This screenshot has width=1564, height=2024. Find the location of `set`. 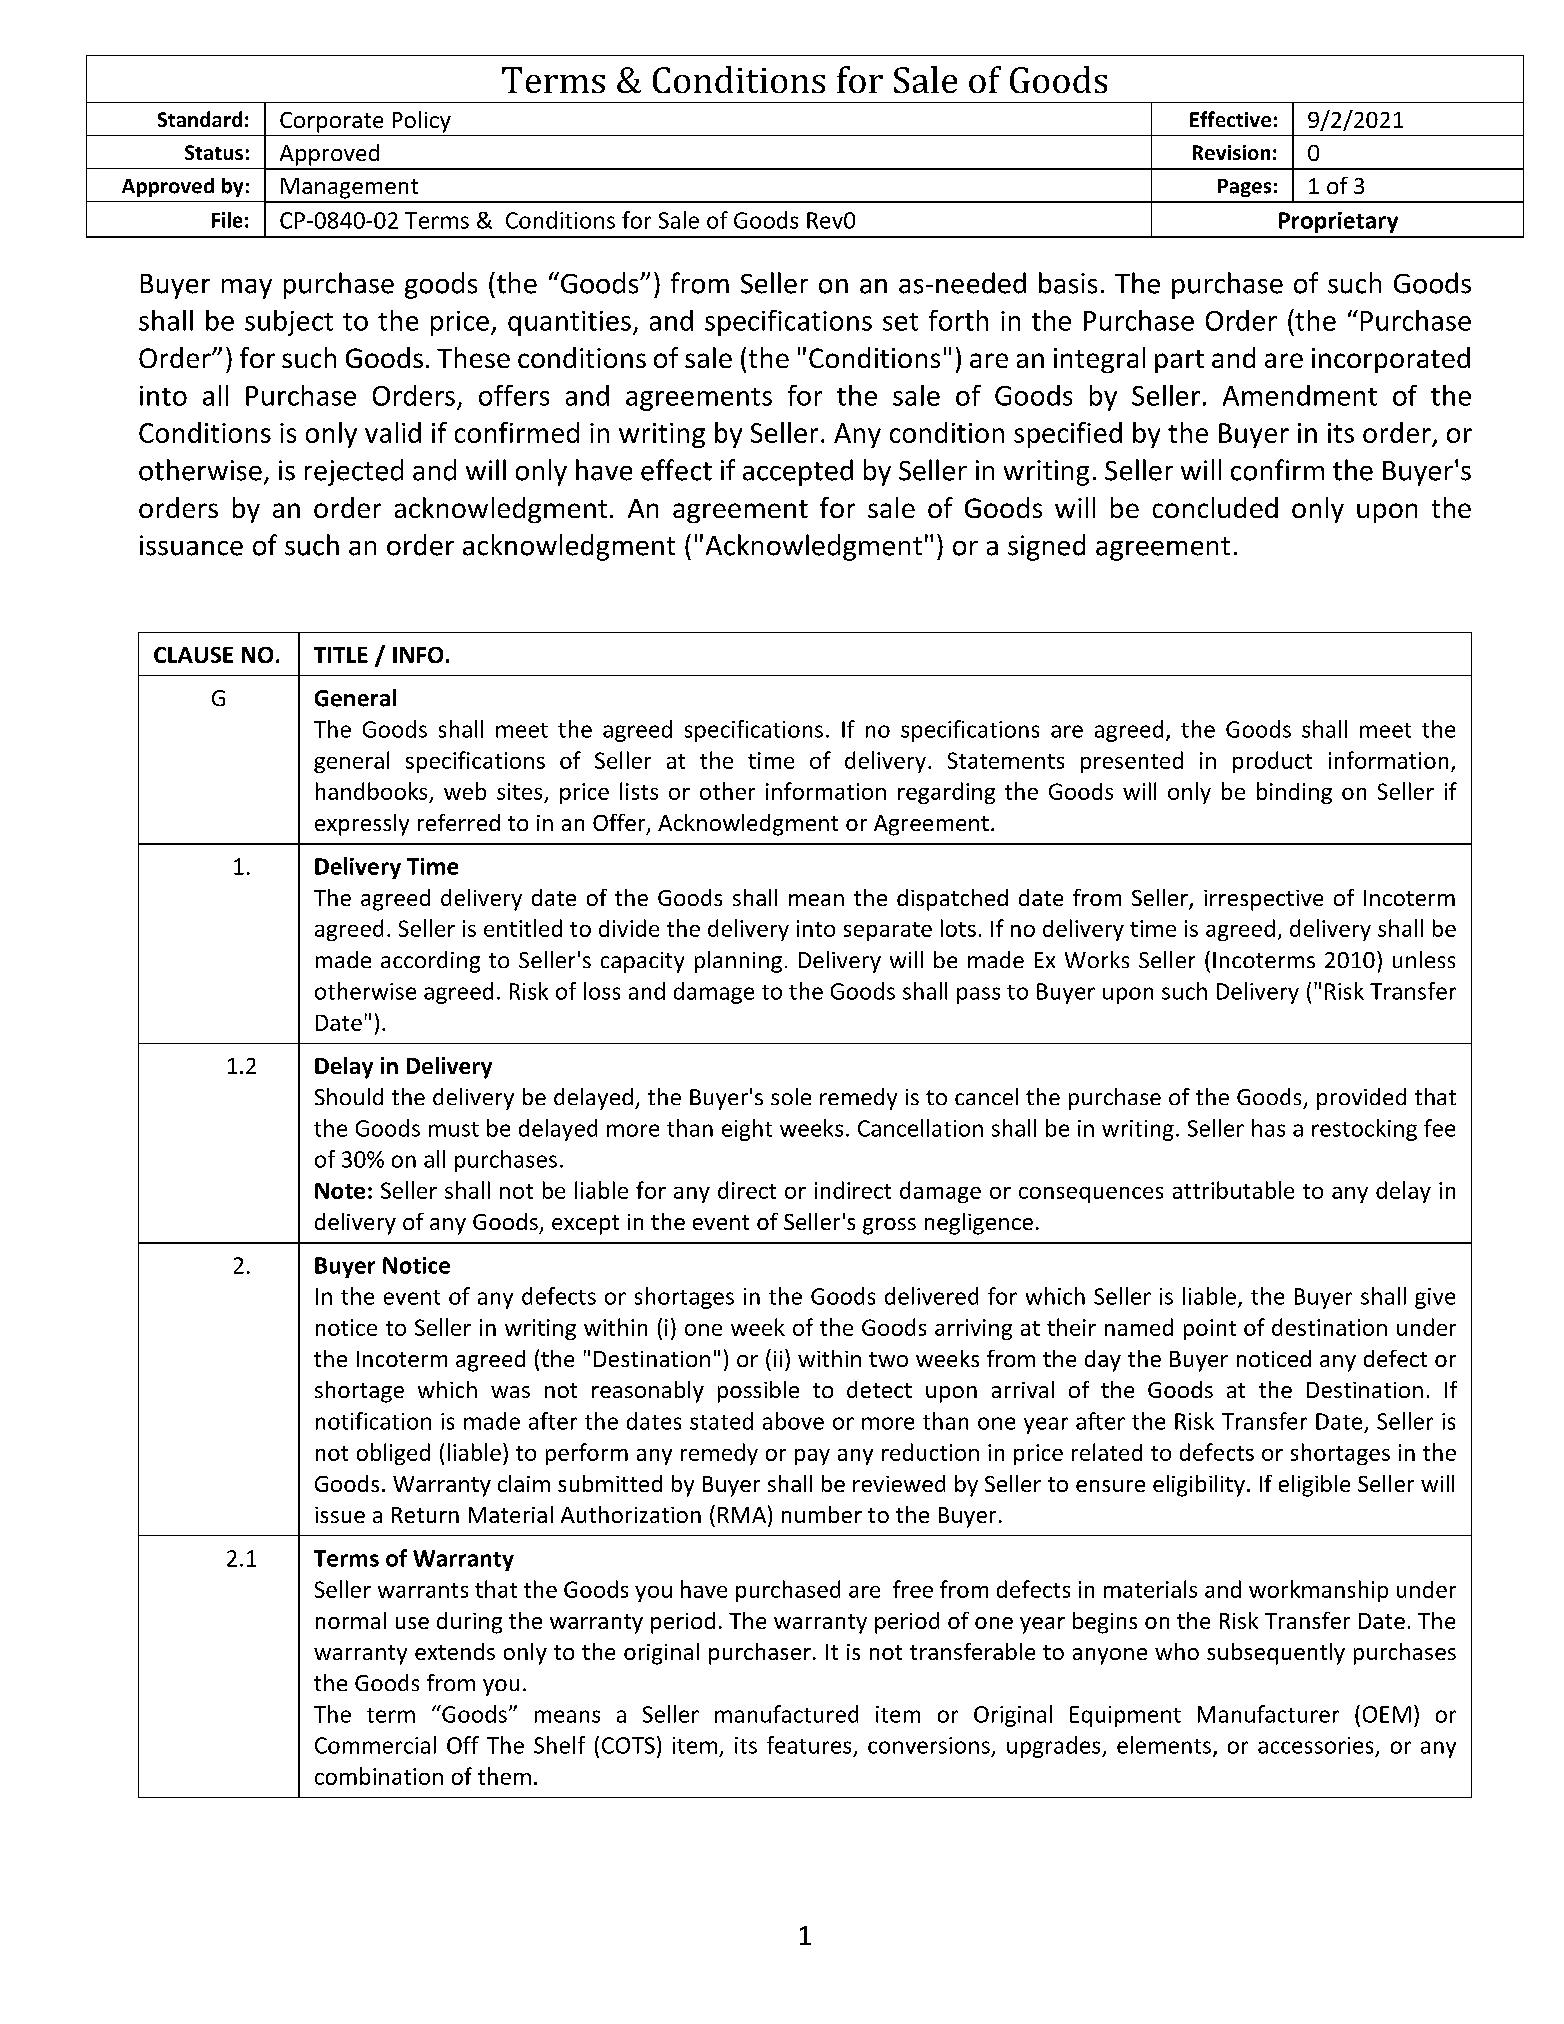

set is located at coordinates (900, 322).
